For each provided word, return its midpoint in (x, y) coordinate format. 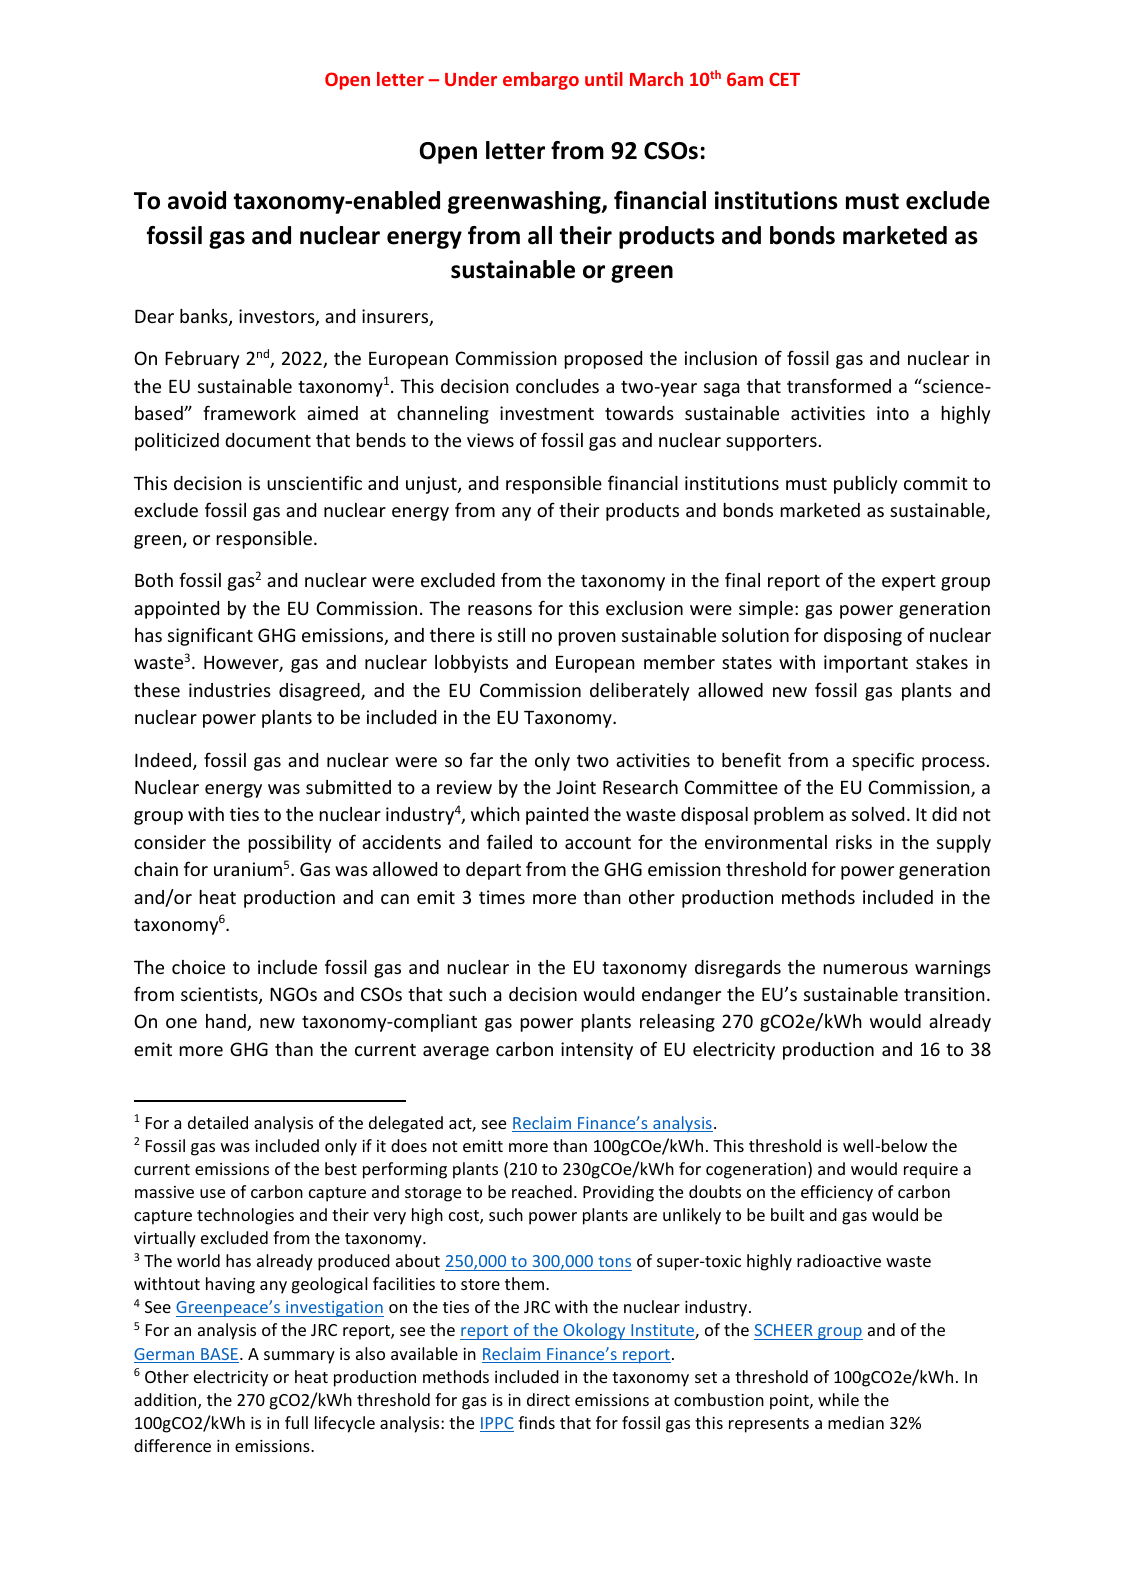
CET (784, 79)
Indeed (164, 761)
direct (548, 1399)
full (296, 1422)
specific (883, 761)
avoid (197, 200)
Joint (576, 787)
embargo (541, 81)
